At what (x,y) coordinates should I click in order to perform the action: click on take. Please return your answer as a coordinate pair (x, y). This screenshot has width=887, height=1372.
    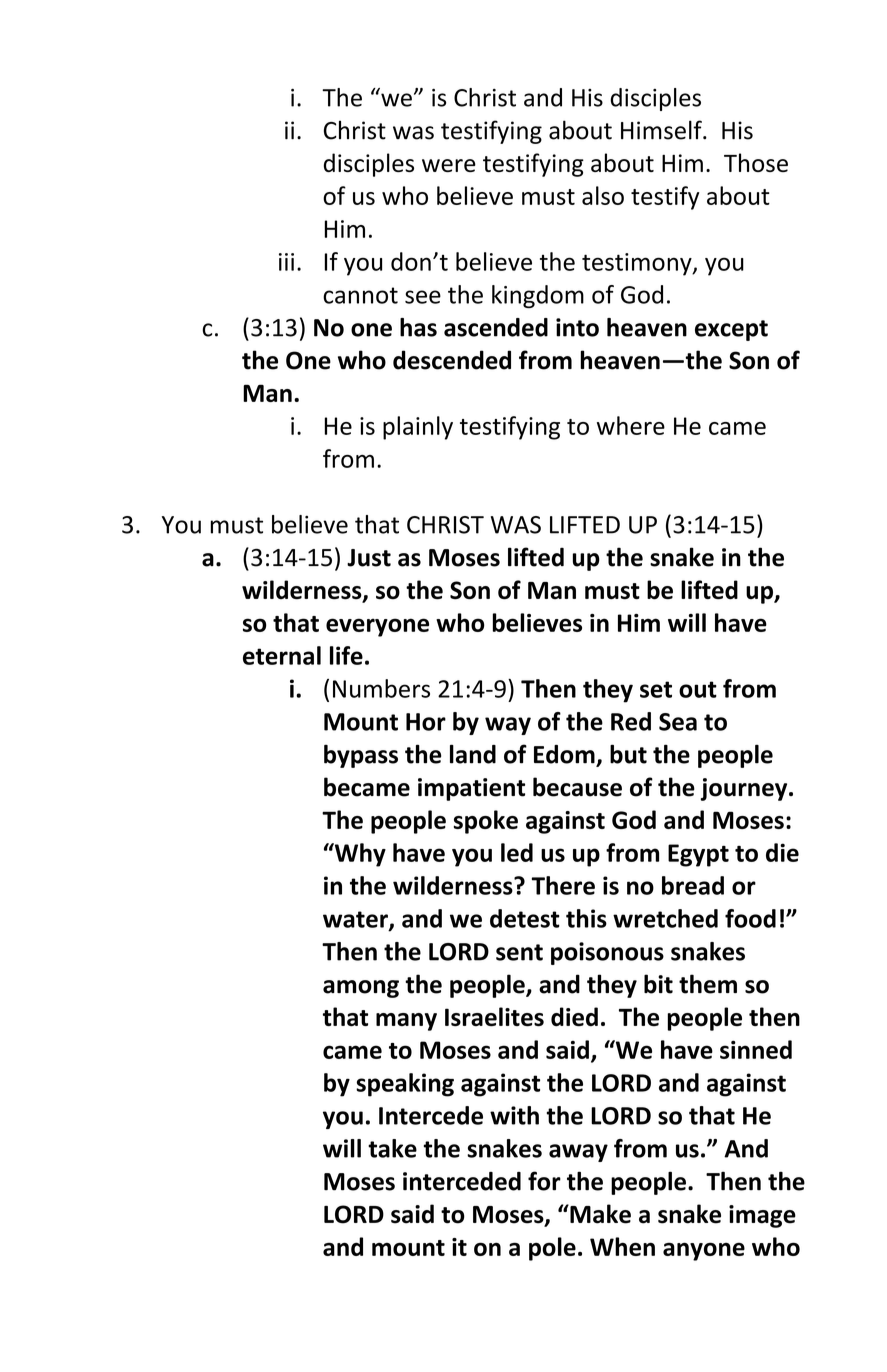
    Looking at the image, I should click on (392, 1148).
